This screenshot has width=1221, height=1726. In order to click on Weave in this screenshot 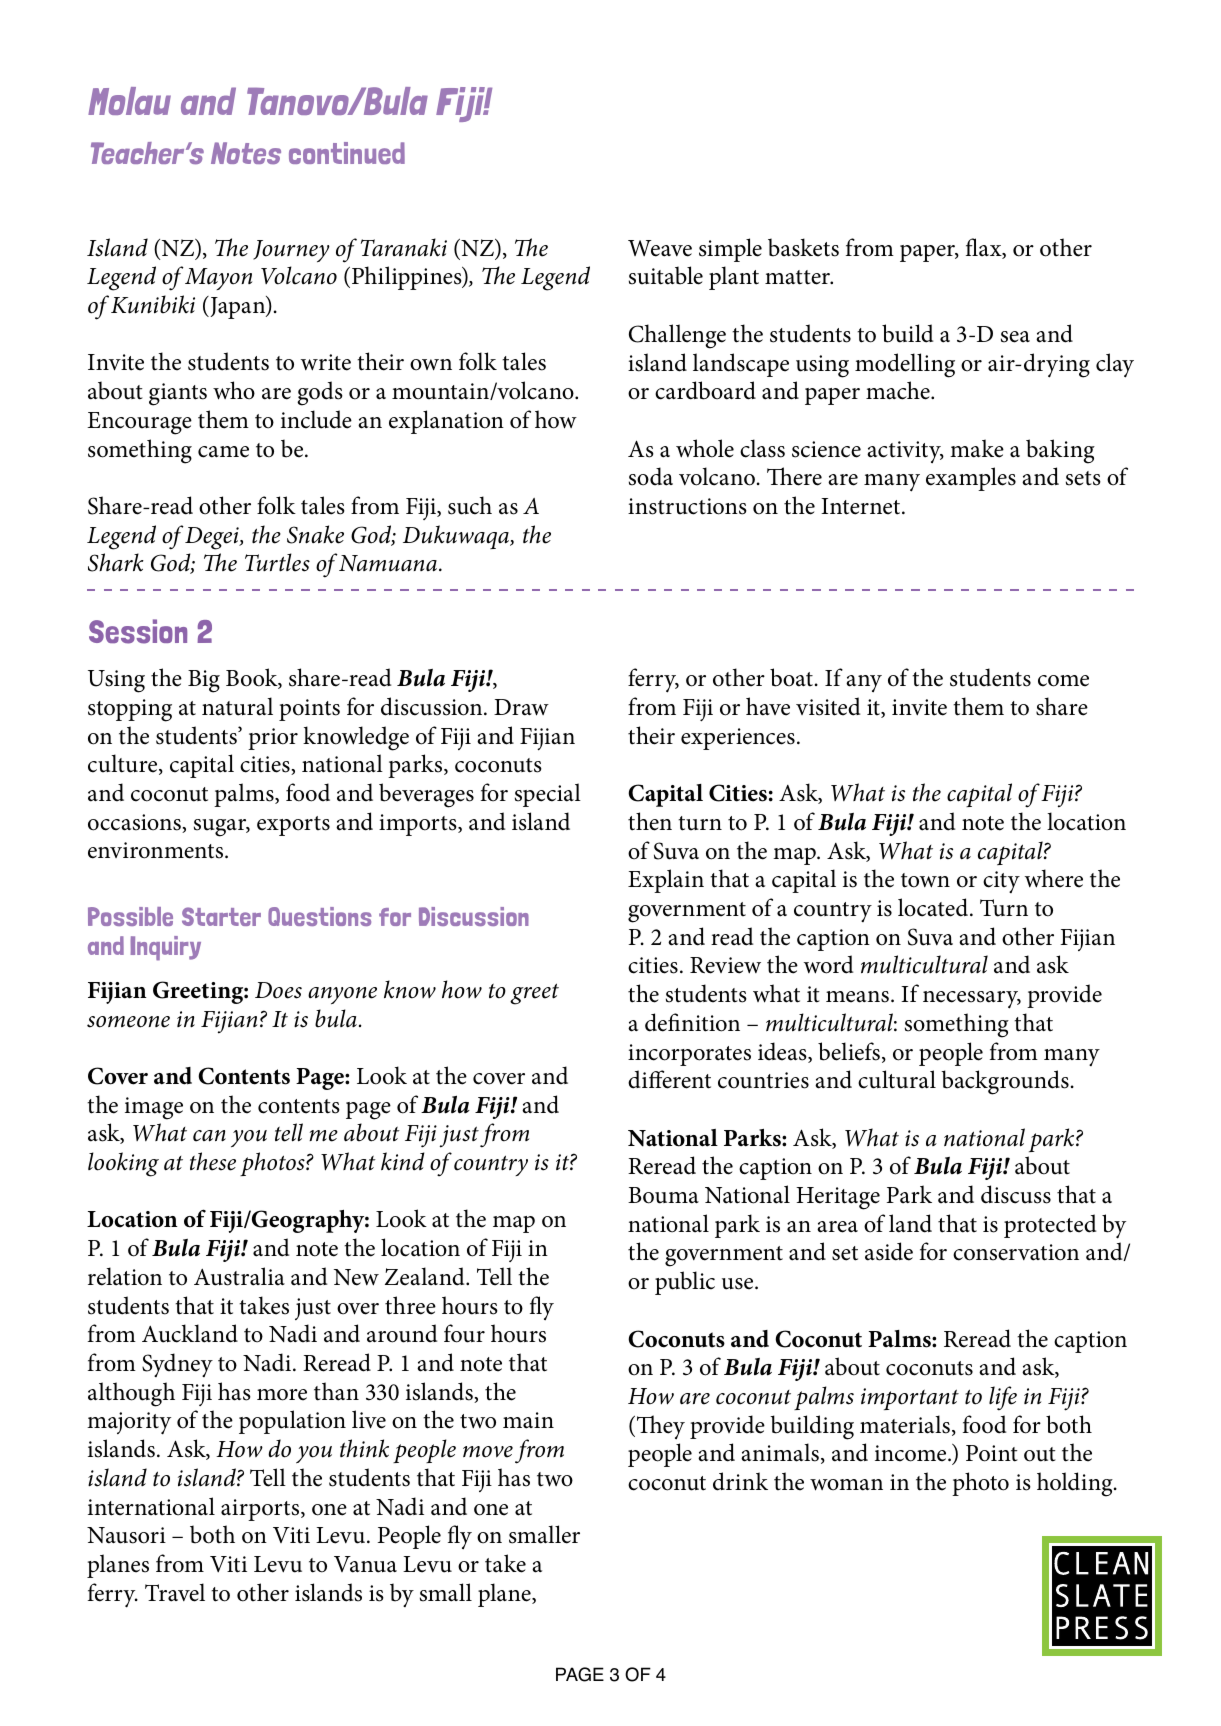, I will do `click(660, 248)`.
